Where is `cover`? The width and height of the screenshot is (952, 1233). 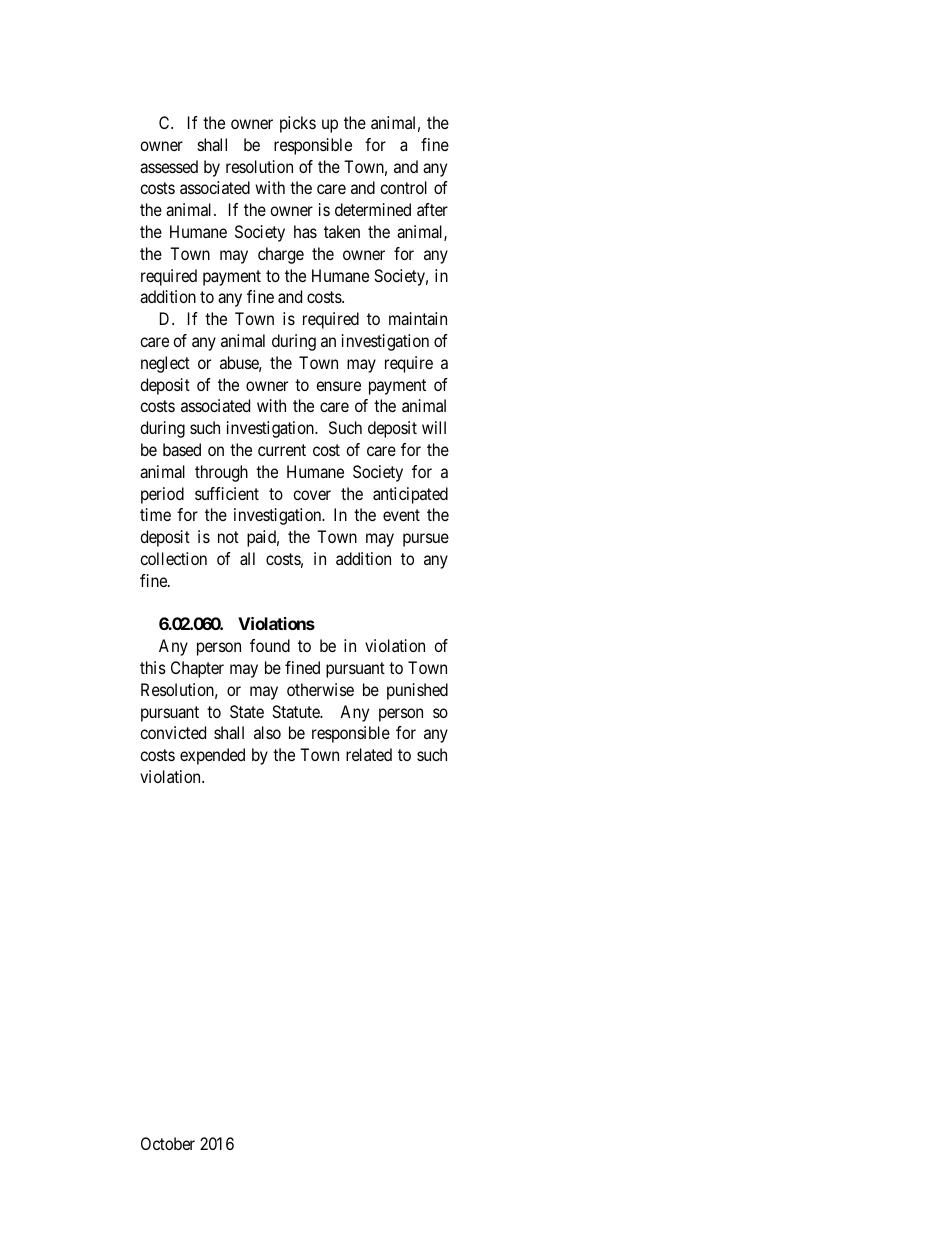
cover is located at coordinates (312, 495).
